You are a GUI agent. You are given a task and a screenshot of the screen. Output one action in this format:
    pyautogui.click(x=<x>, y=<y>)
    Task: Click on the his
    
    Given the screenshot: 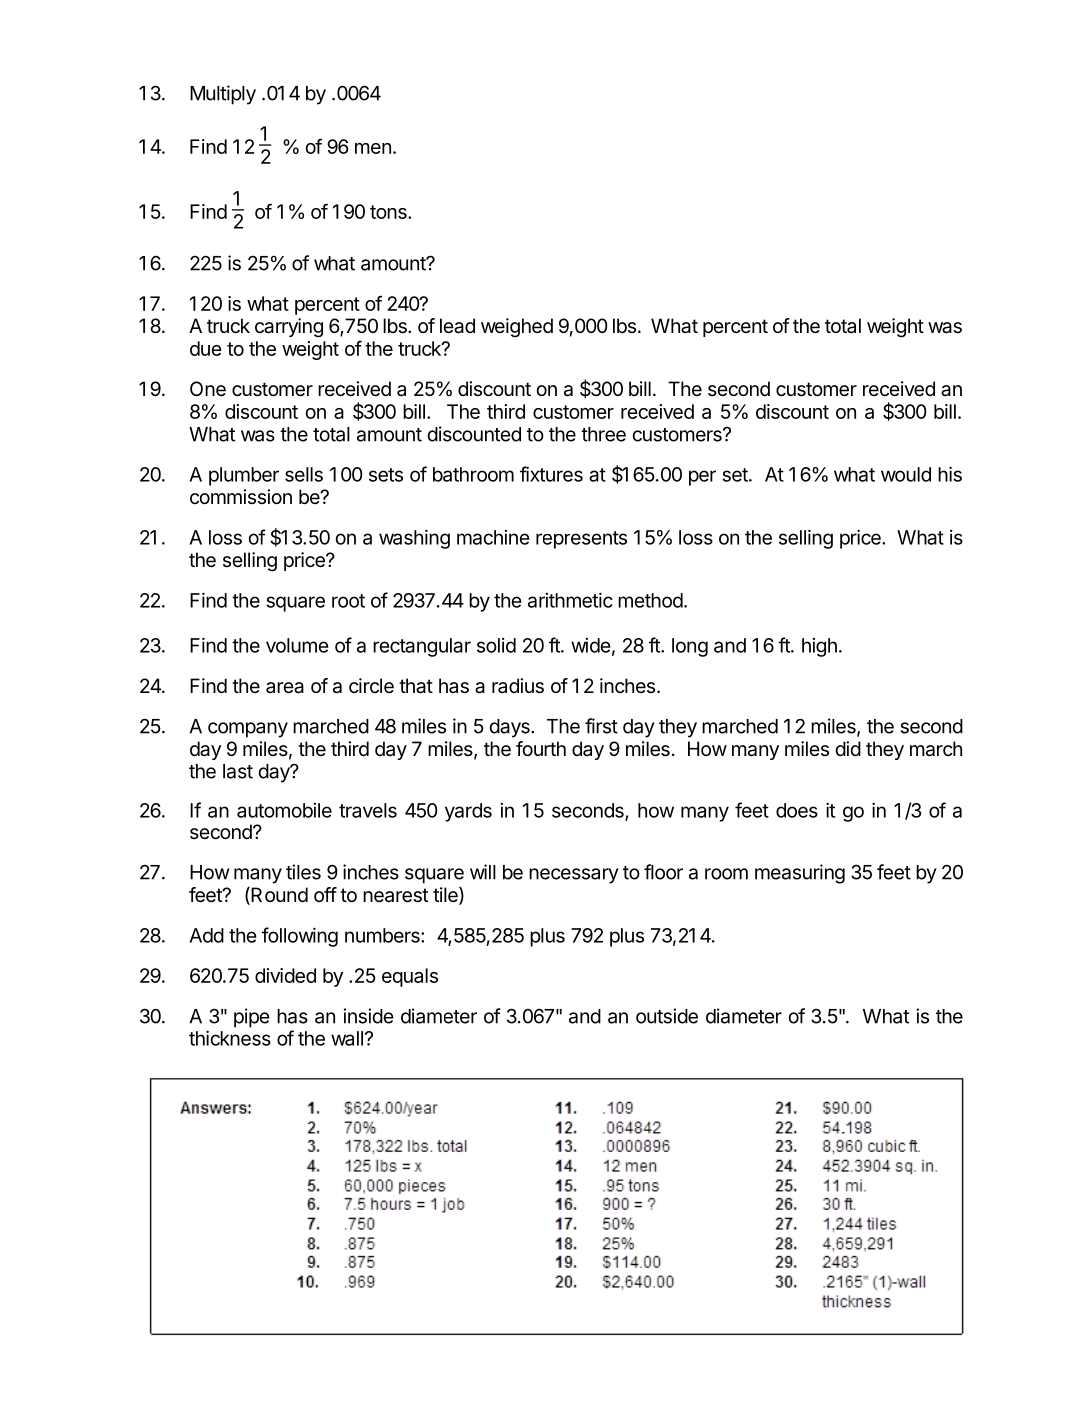 What is the action you would take?
    pyautogui.click(x=950, y=474)
